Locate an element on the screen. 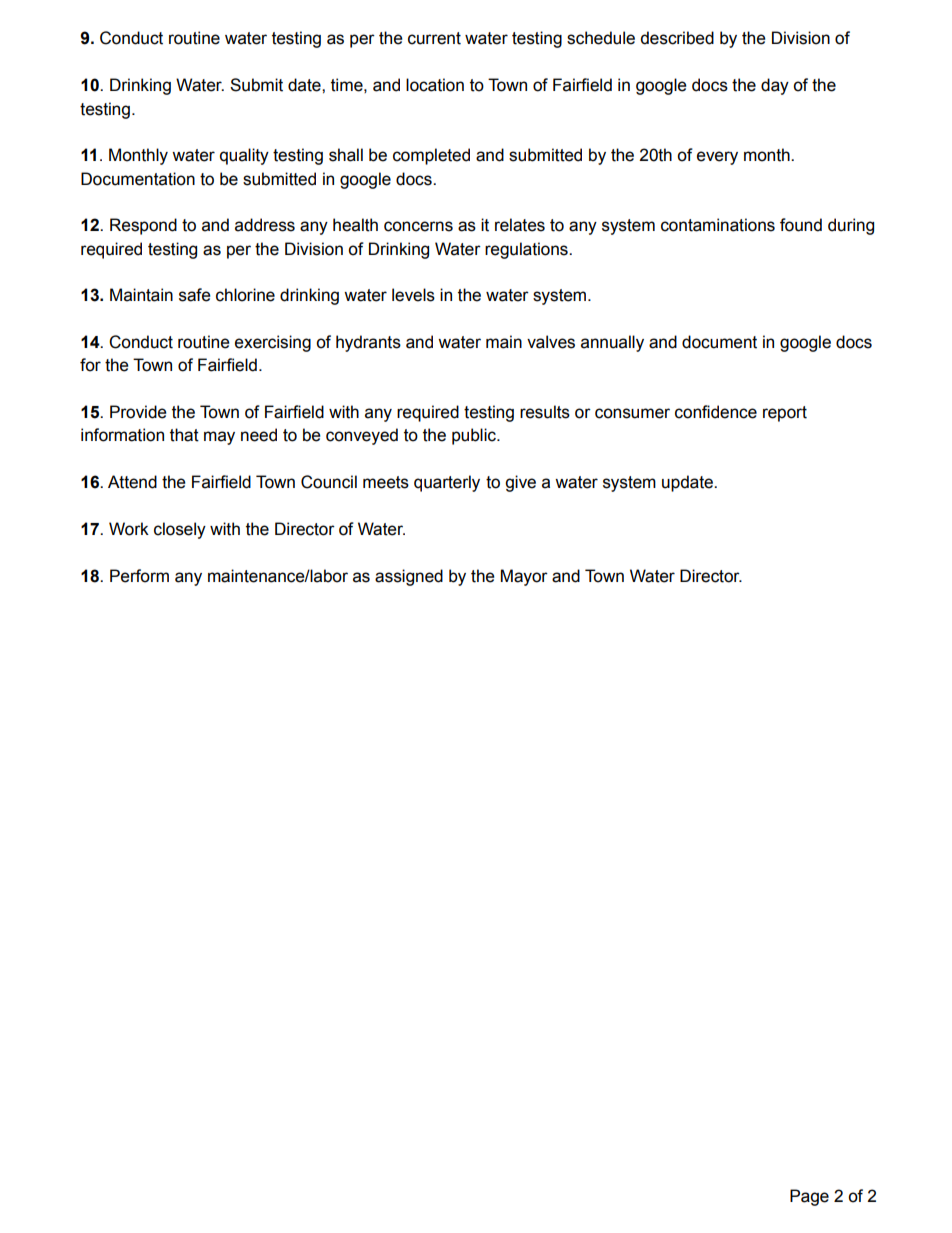 The width and height of the screenshot is (952, 1233). valves is located at coordinates (551, 342).
